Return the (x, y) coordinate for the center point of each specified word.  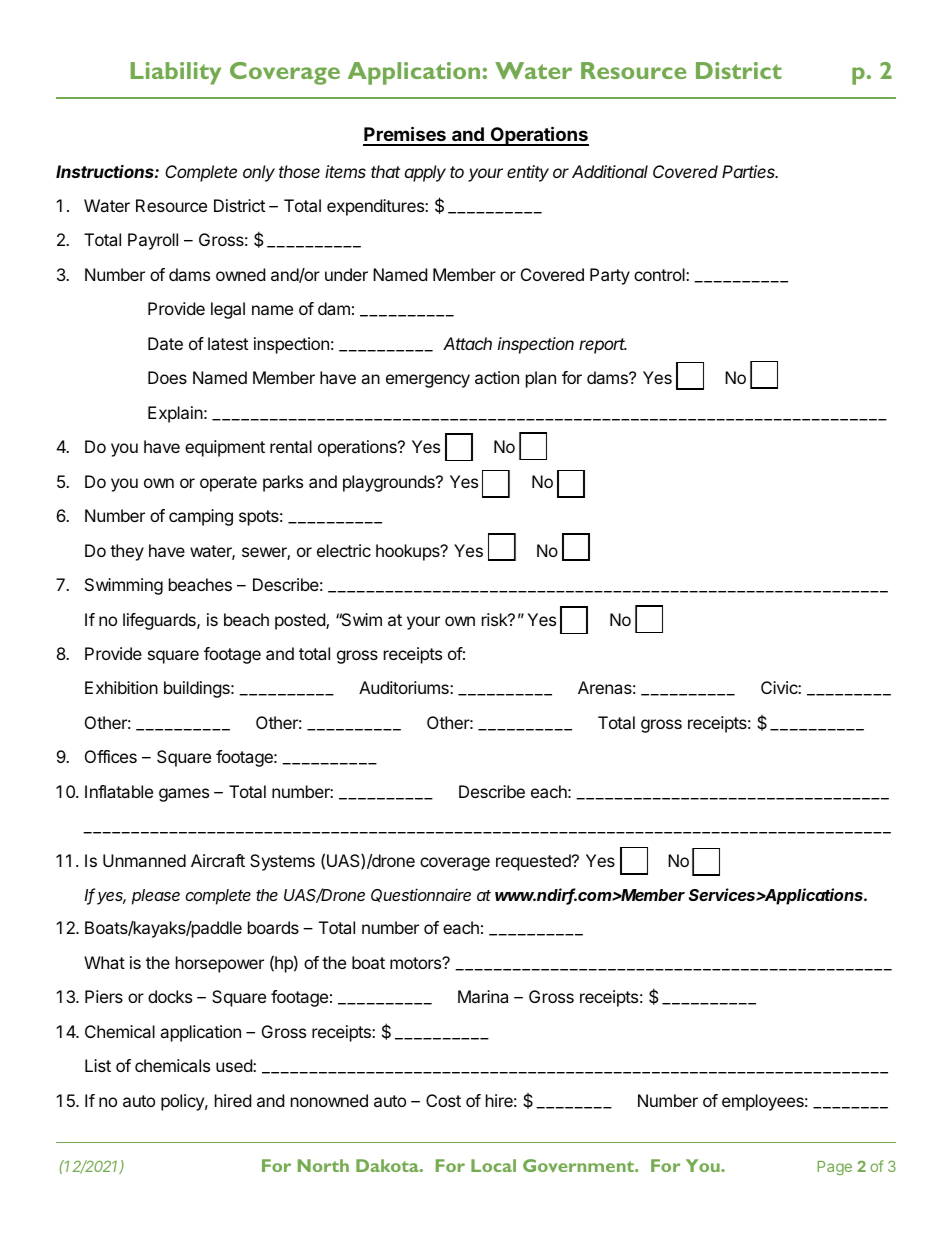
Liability (176, 73)
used (235, 1065)
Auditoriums (405, 687)
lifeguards (160, 621)
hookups (409, 552)
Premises (405, 135)
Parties (750, 171)
